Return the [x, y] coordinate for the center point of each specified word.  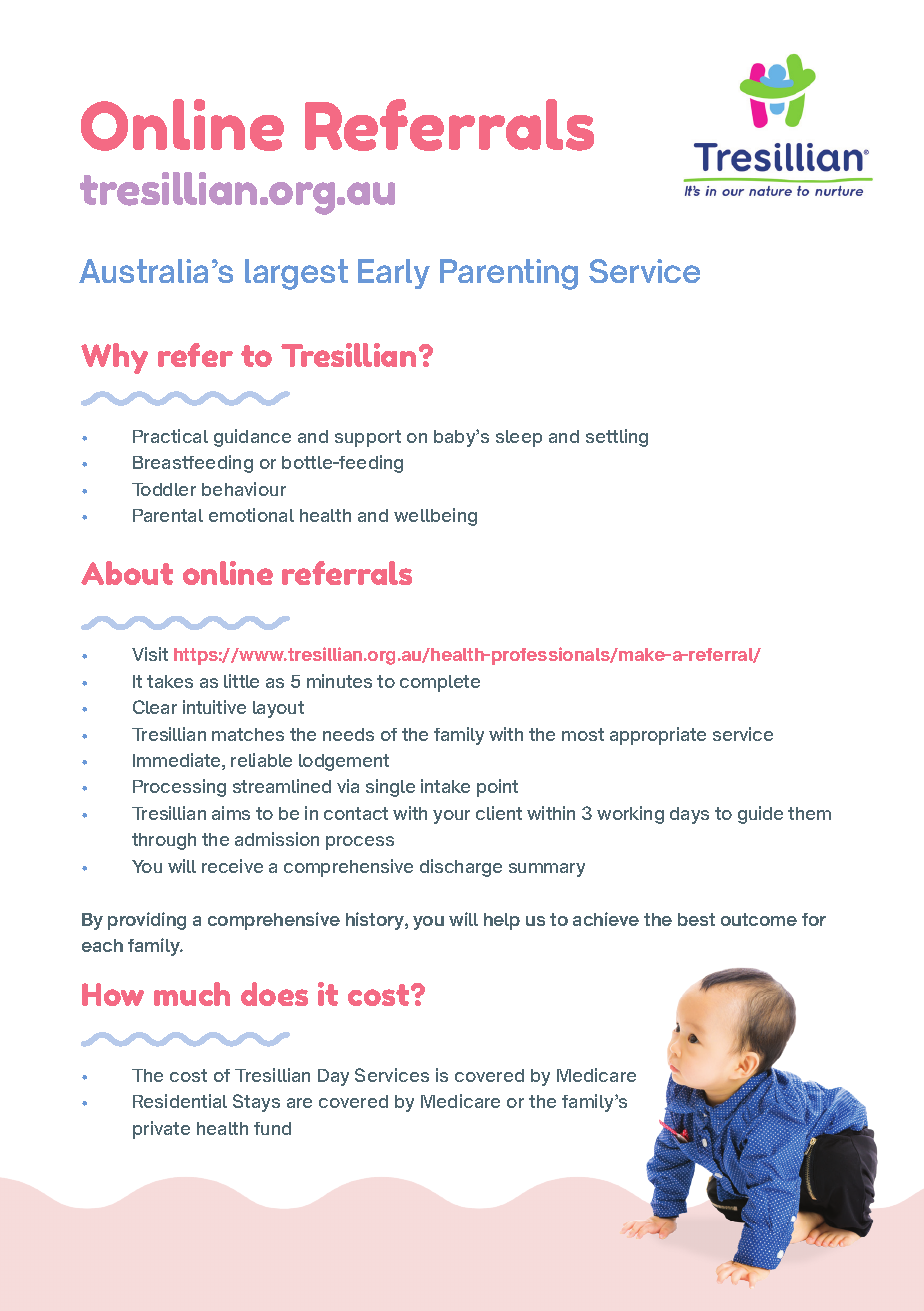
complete [440, 683]
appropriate [658, 736]
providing [147, 921]
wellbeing [435, 517]
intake [445, 786]
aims [231, 813]
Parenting [509, 274]
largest [296, 274]
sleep [519, 438]
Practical [170, 436]
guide [760, 815]
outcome [759, 919]
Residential [180, 1101]
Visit [150, 654]
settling [617, 438]
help [502, 921]
